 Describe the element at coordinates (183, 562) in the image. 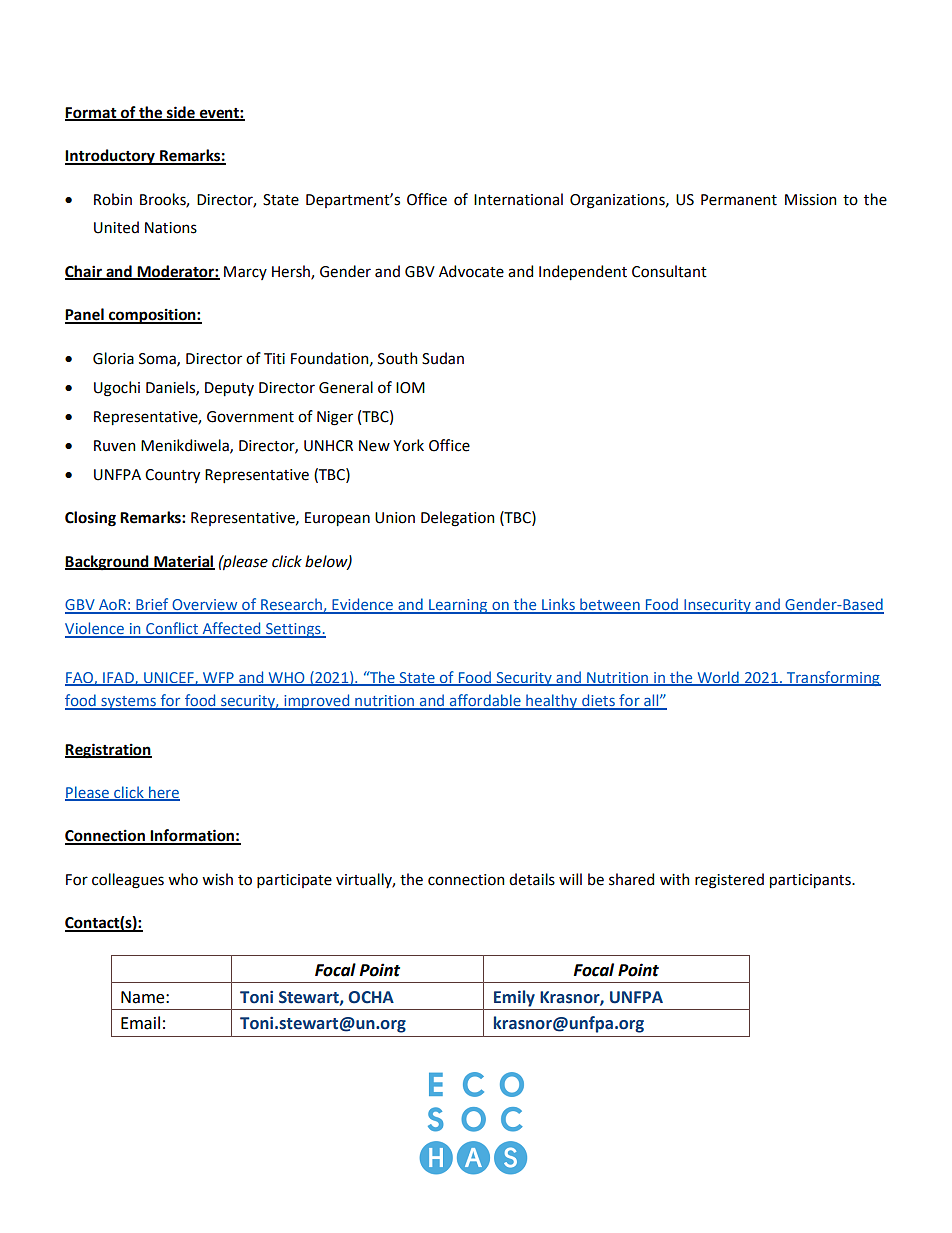

I see `Material` at that location.
